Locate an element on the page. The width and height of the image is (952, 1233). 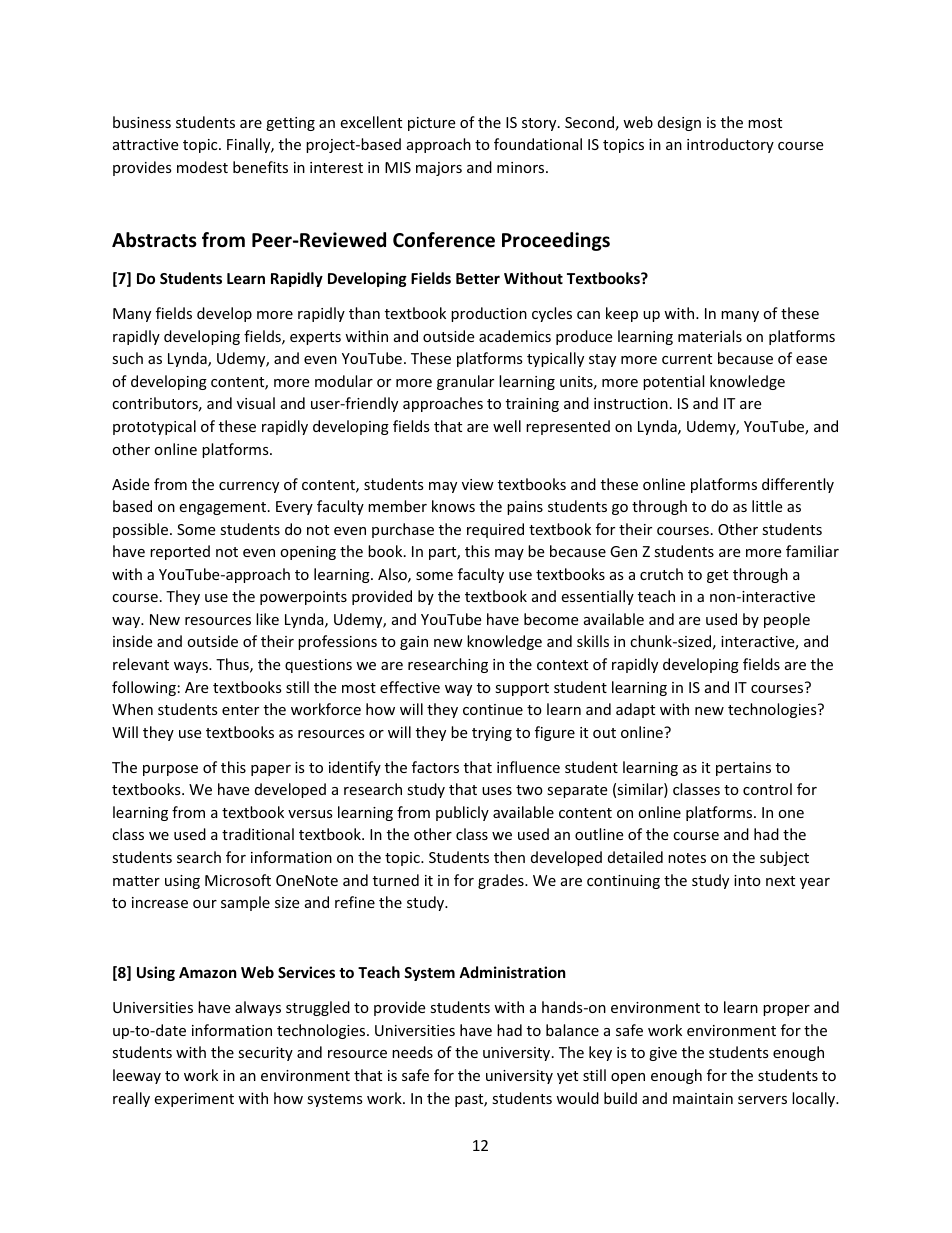
majors is located at coordinates (439, 169).
